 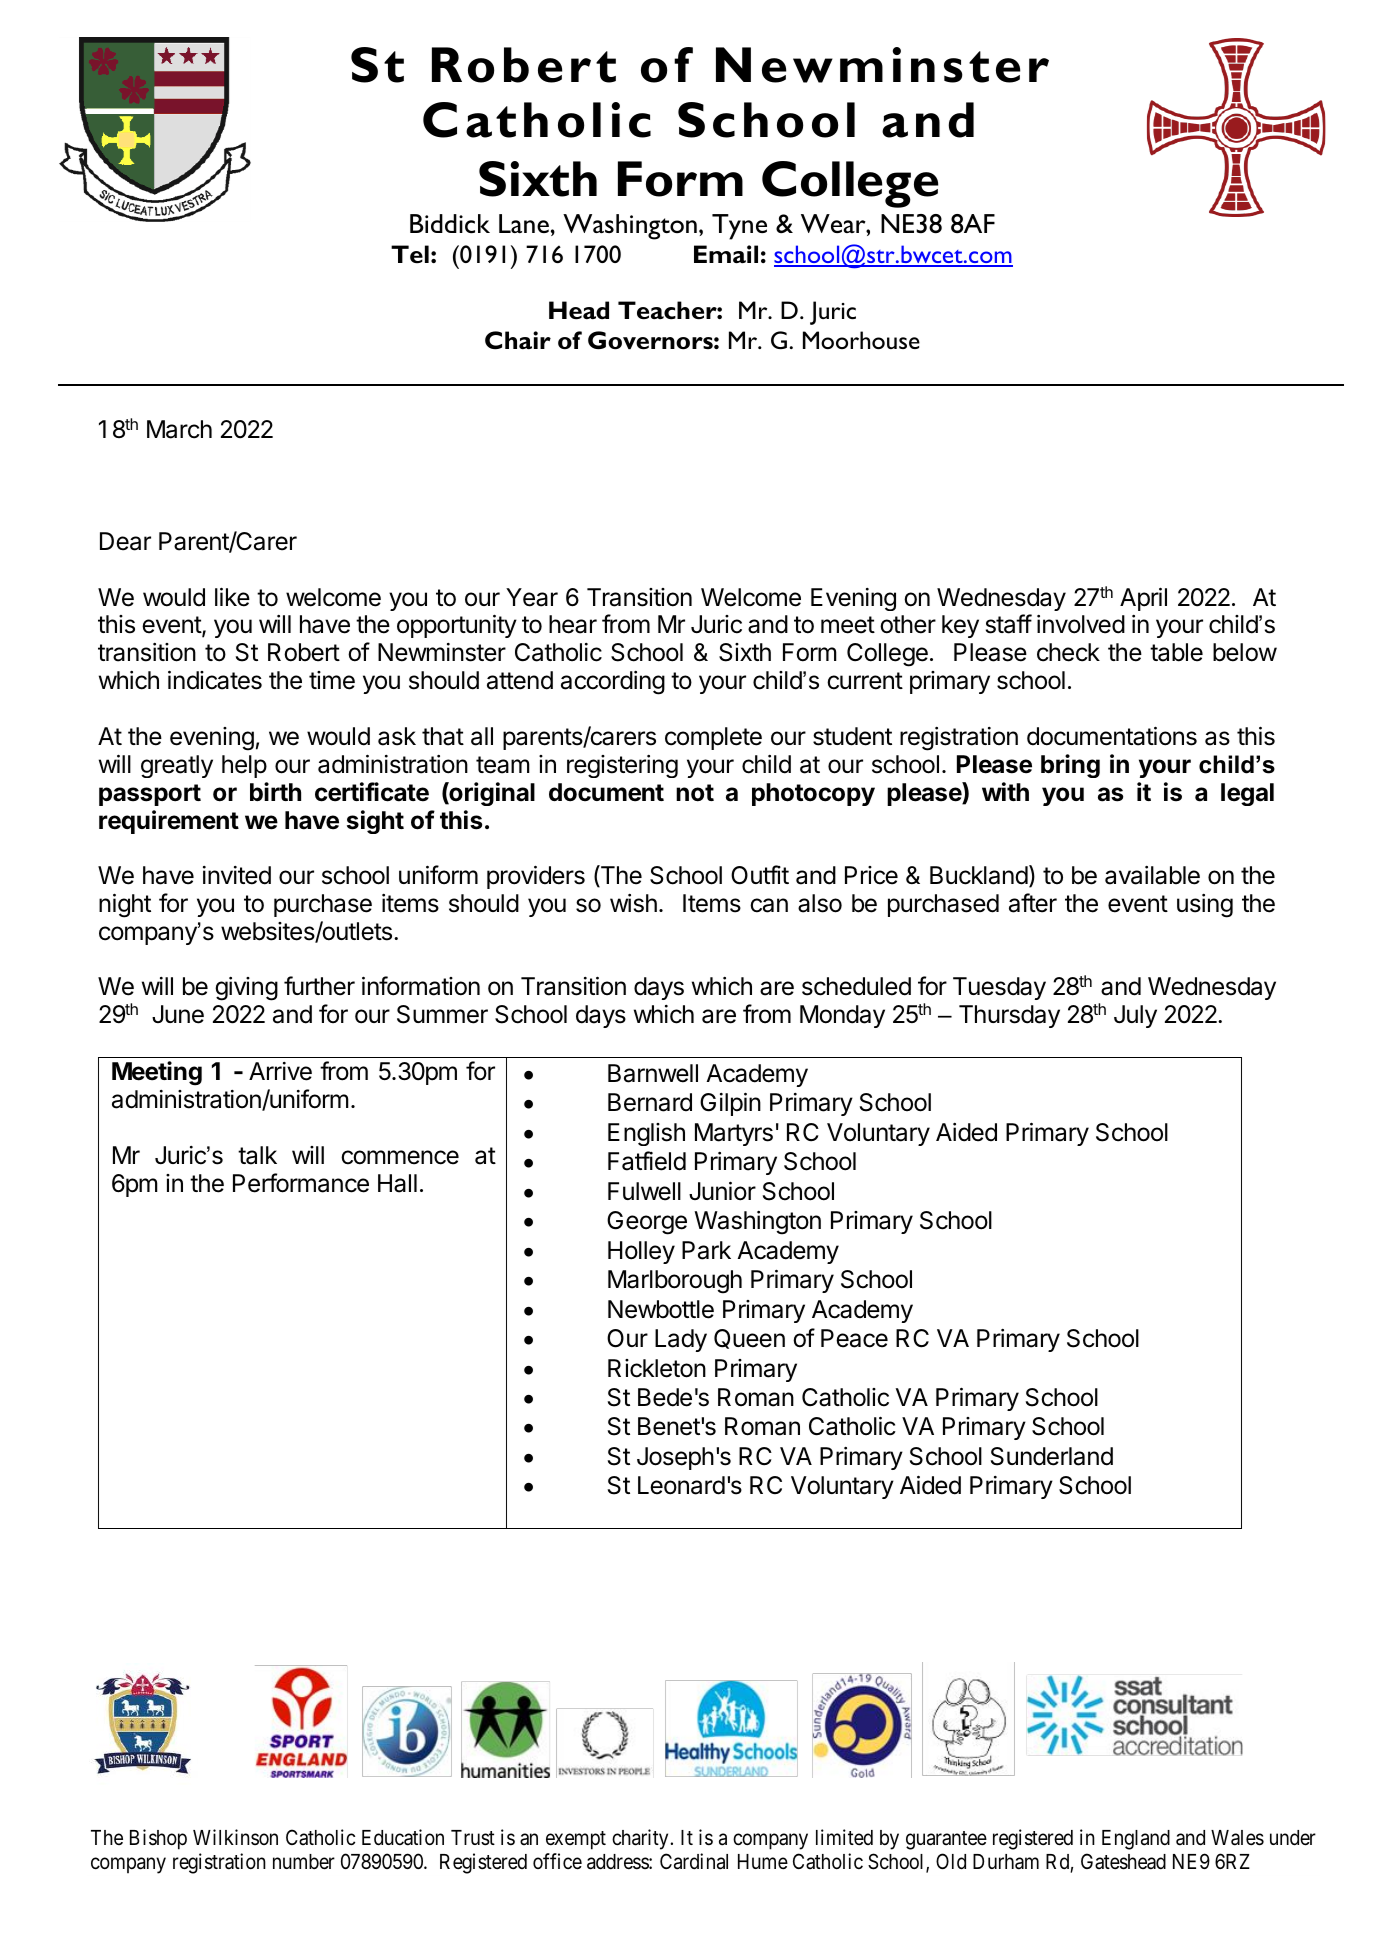 I want to click on Tel, so click(x=410, y=254).
